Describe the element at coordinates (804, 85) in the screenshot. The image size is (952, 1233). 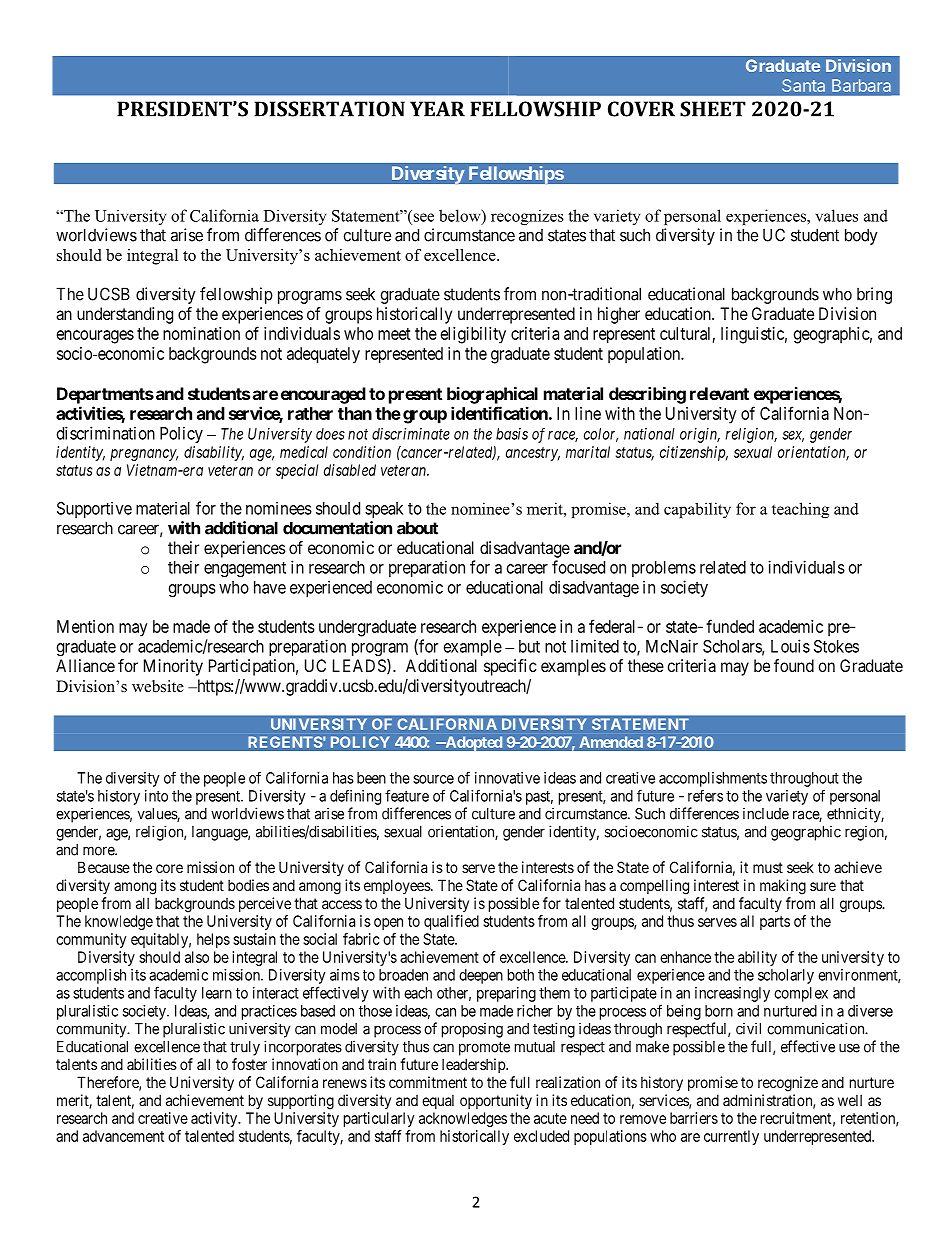
I see `Santa` at that location.
